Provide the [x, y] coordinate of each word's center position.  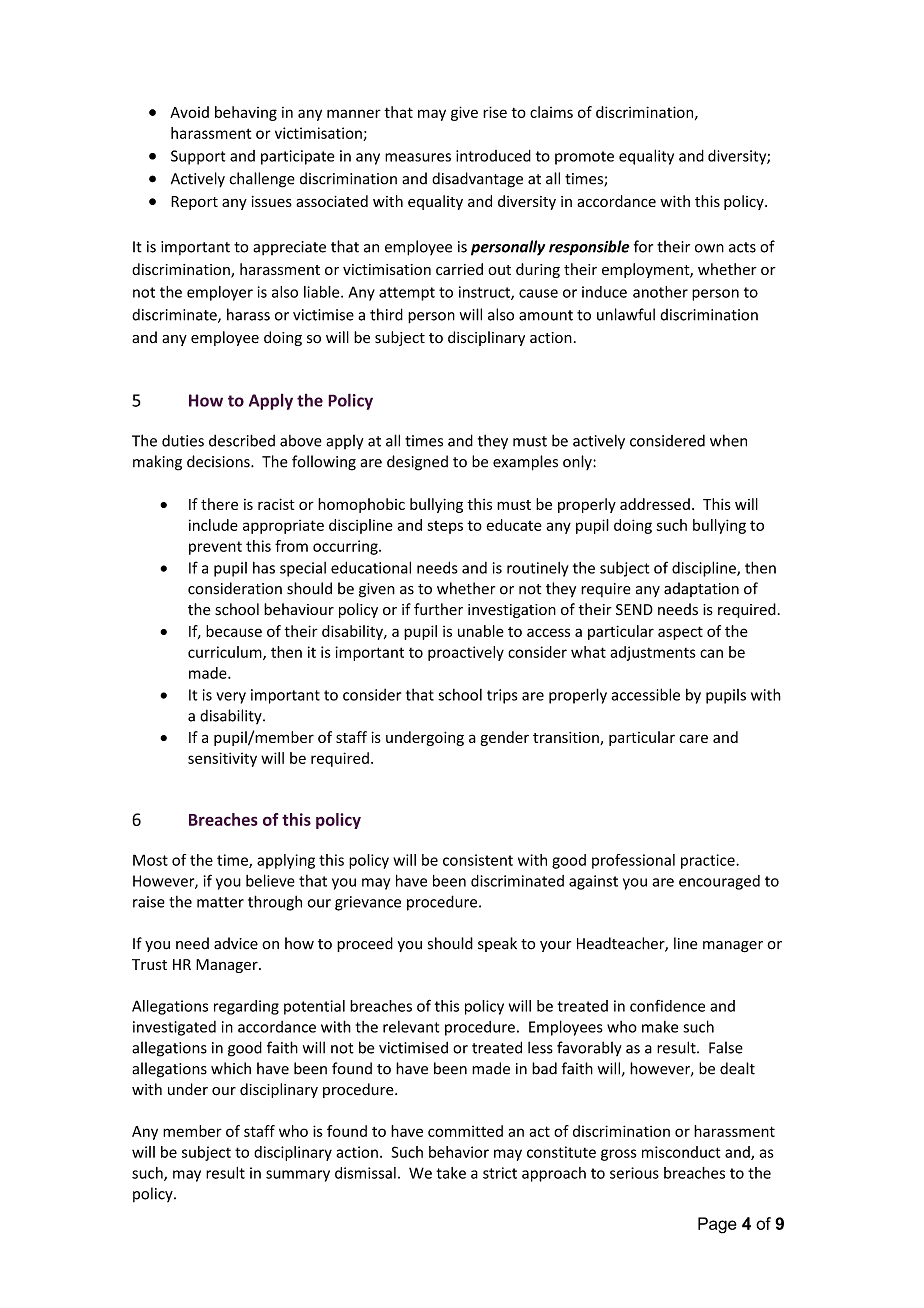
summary [298, 1176]
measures [418, 157]
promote [584, 158]
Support [198, 157]
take [451, 1173]
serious [634, 1173]
